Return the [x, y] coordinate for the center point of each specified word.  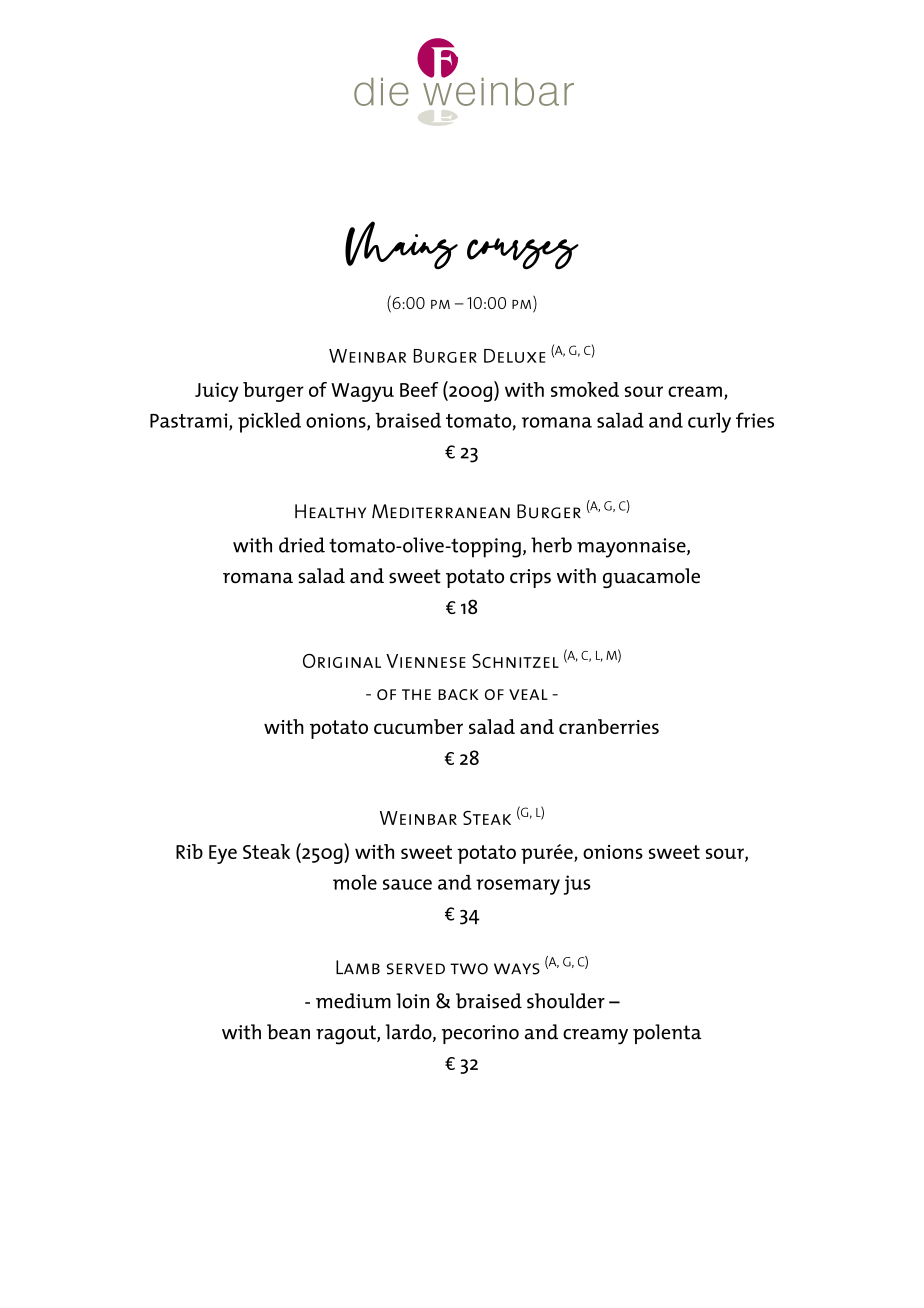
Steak [266, 851]
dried [302, 545]
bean [288, 1032]
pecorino [480, 1034]
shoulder [566, 1001]
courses [523, 254]
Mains [401, 245]
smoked [585, 389]
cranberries [609, 726]
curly [709, 422]
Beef [419, 389]
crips [530, 578]
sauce [407, 884]
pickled [269, 422]
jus [577, 885]
